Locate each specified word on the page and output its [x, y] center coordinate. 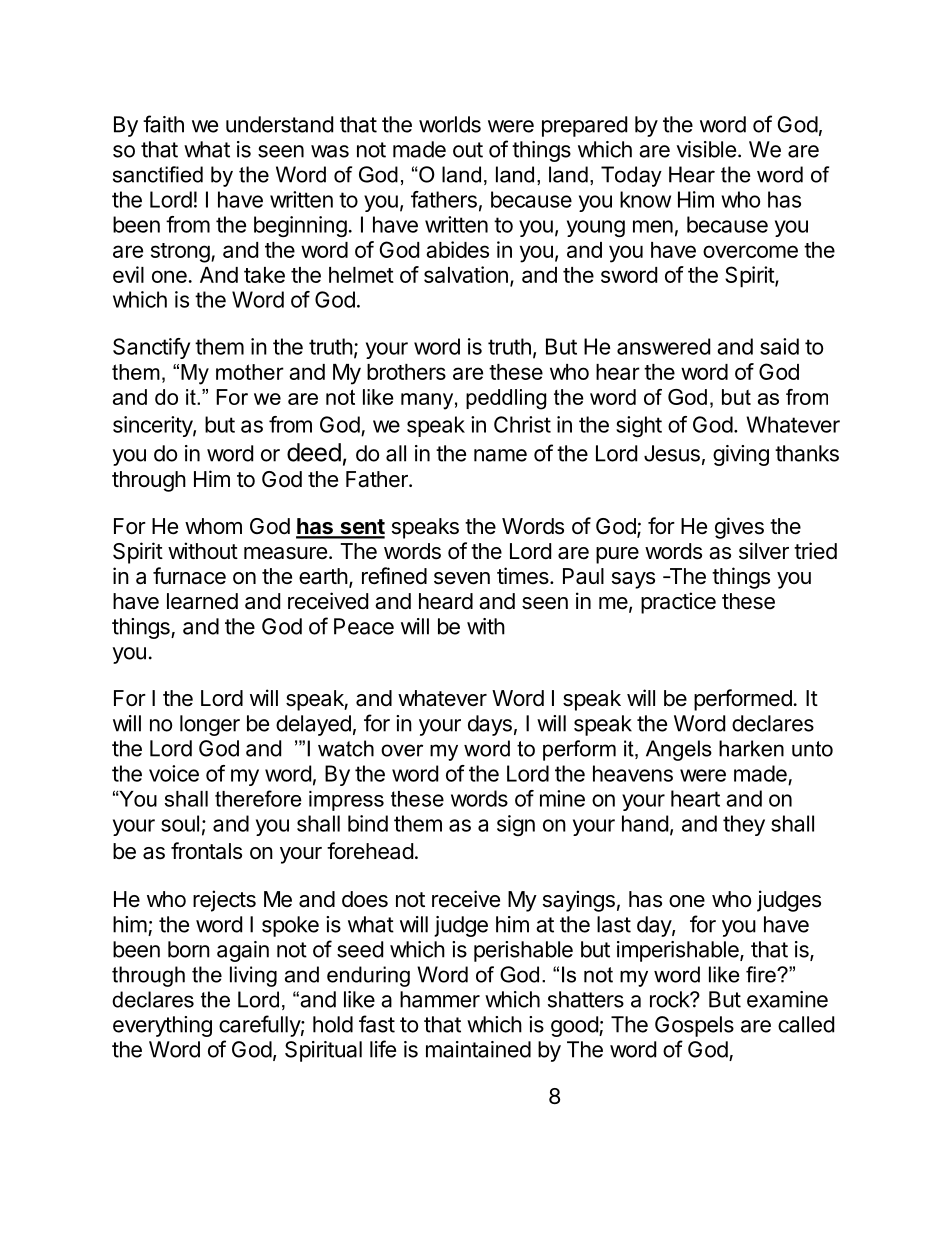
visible [706, 149]
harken [751, 748]
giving [741, 455]
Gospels [694, 1026]
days [490, 725]
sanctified [158, 174]
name [500, 455]
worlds [450, 124]
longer [210, 725]
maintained [478, 1049]
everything [162, 1026]
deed [314, 452]
